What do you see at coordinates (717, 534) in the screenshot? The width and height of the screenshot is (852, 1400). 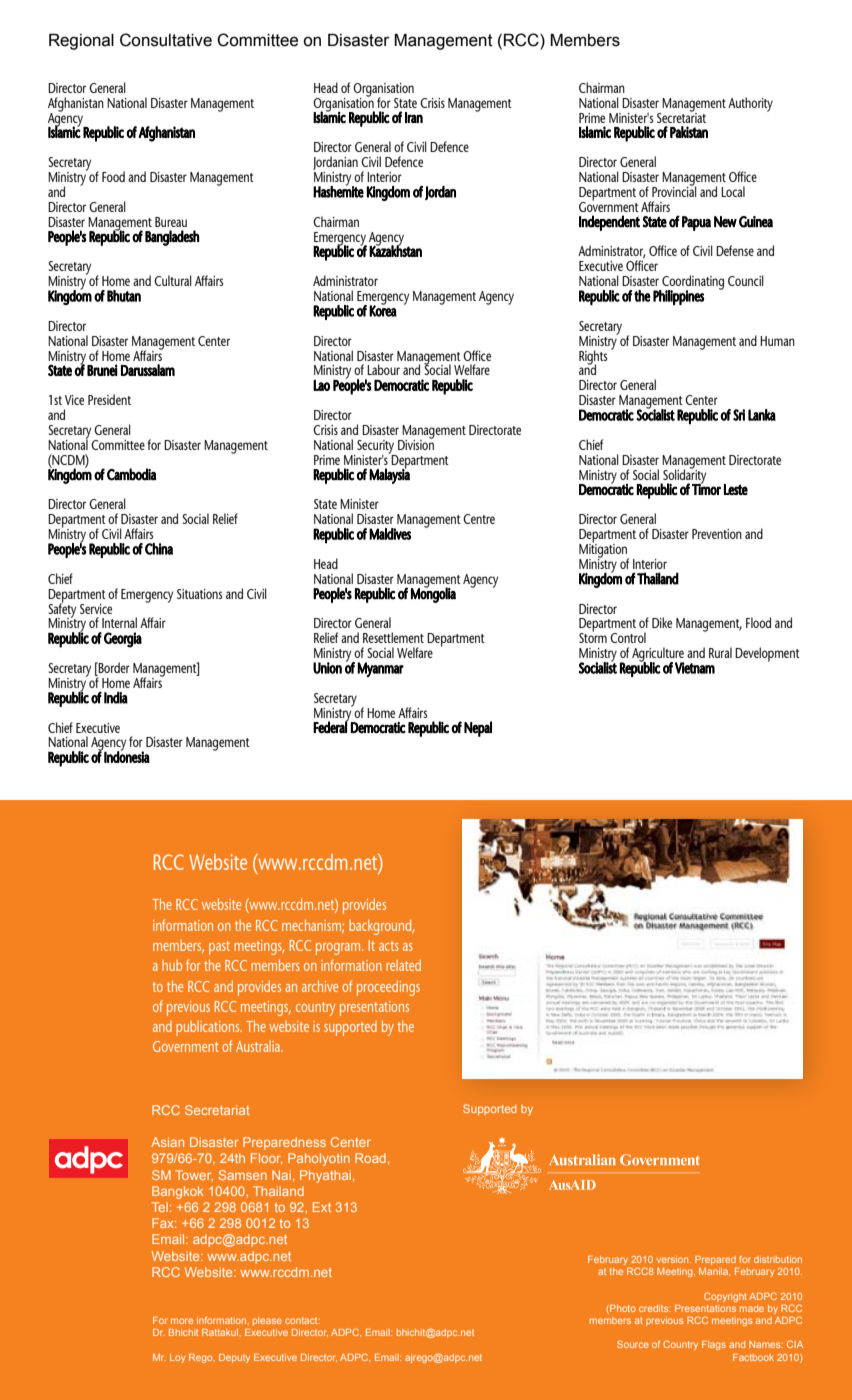 I see `Prevention` at bounding box center [717, 534].
